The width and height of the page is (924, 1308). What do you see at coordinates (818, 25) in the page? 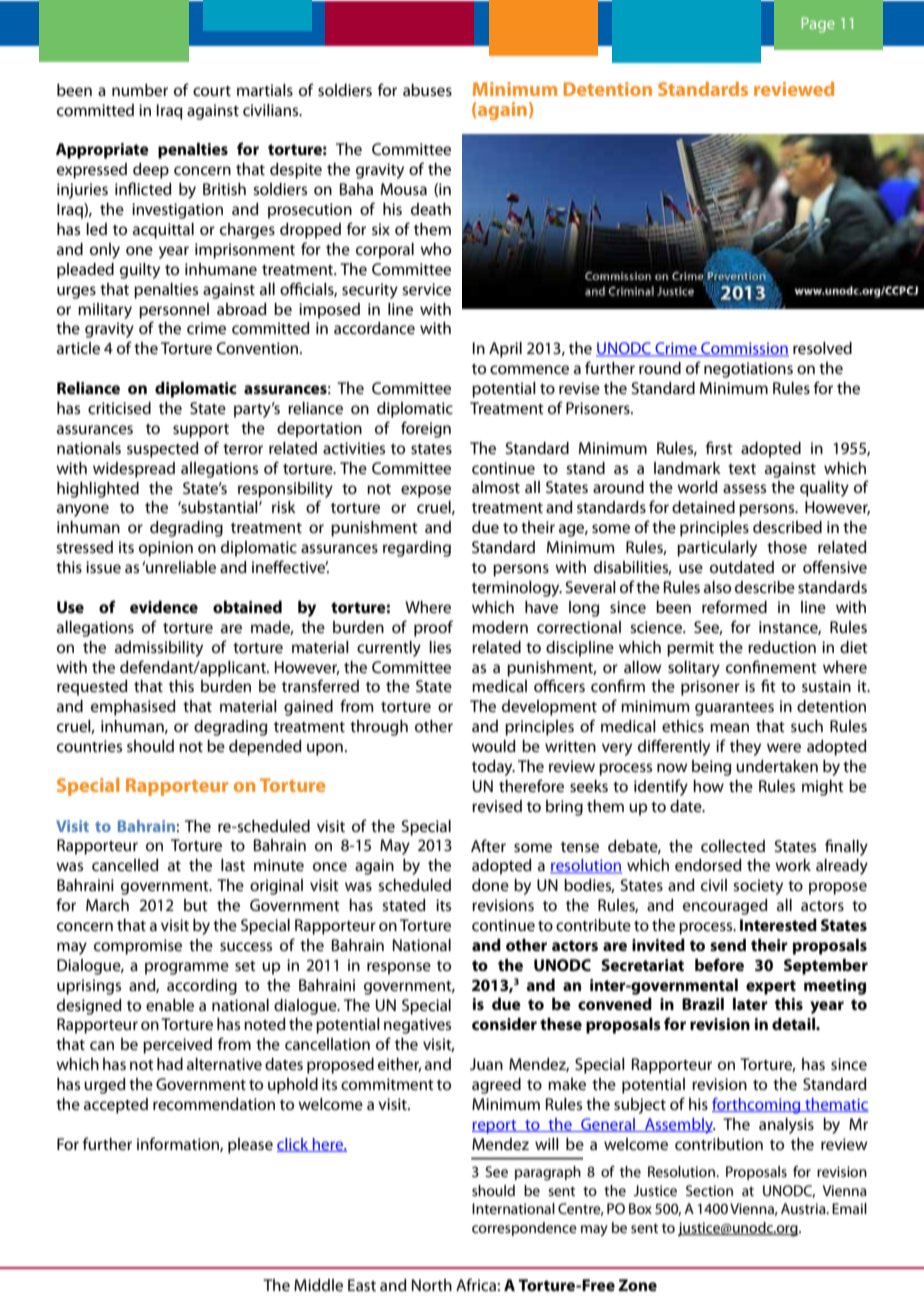
I see `Page` at bounding box center [818, 25].
